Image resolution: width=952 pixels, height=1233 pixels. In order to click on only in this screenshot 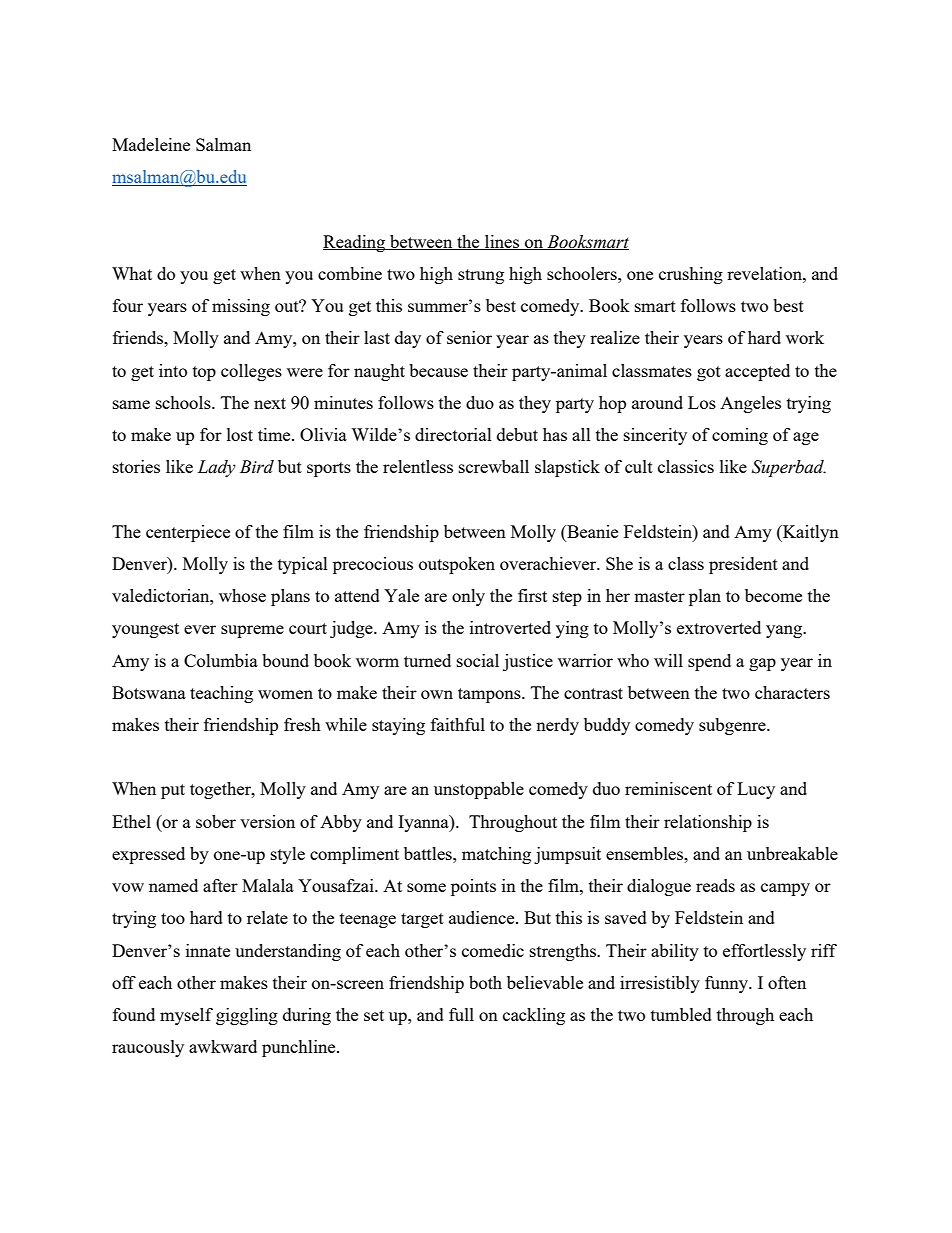, I will do `click(468, 597)`.
